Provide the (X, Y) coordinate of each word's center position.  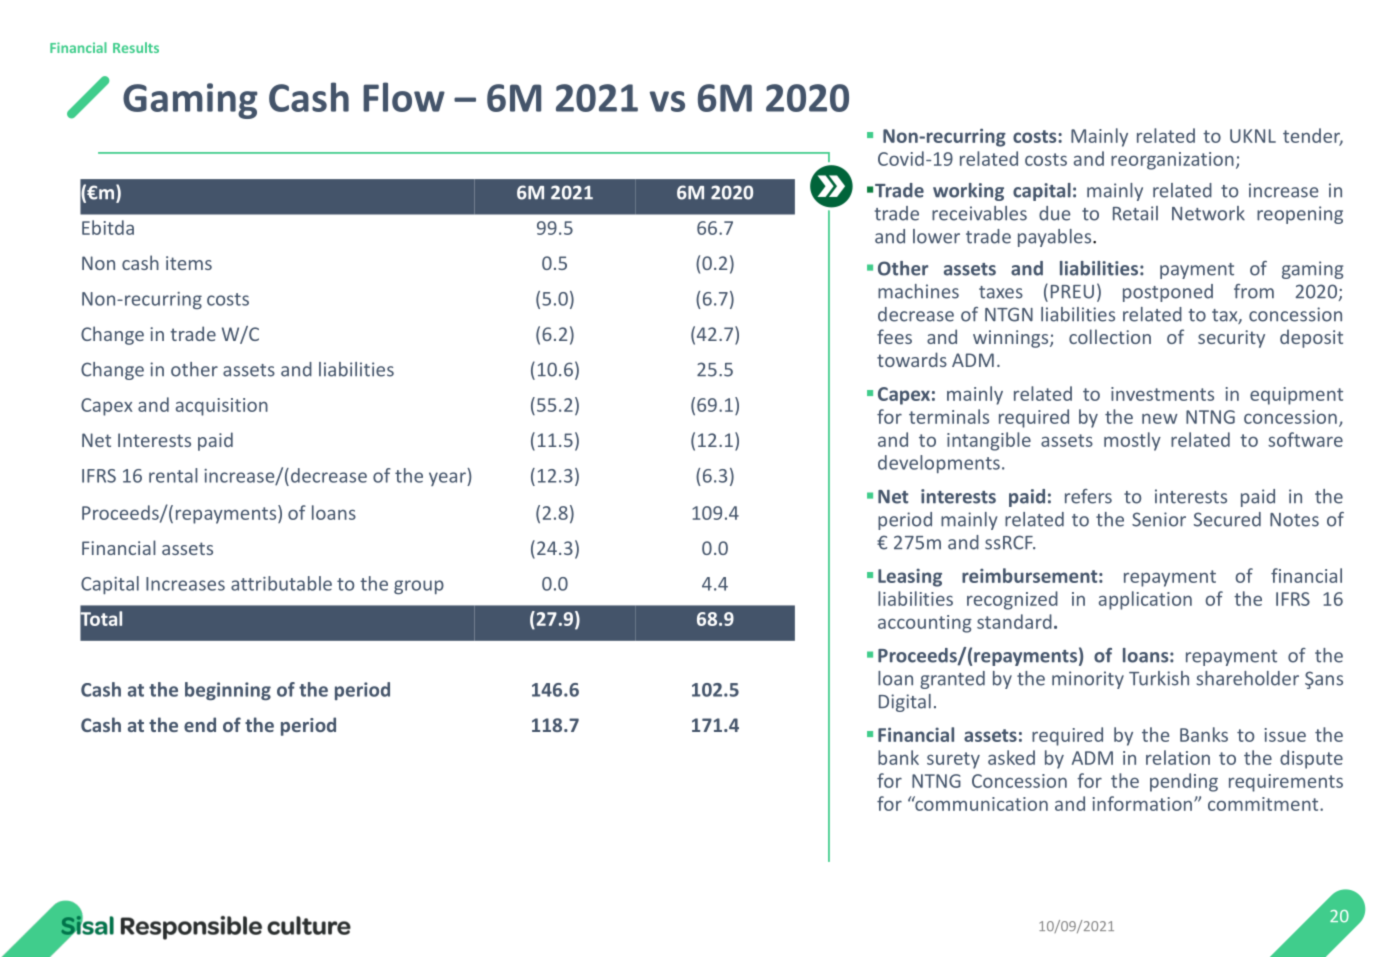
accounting (925, 624)
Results (136, 47)
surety (953, 760)
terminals (949, 416)
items (189, 263)
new (1160, 418)
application (1145, 600)
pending (1184, 782)
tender (1313, 136)
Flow (404, 97)
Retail (1135, 213)
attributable (281, 583)
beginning (228, 691)
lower (936, 236)
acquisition (222, 407)
